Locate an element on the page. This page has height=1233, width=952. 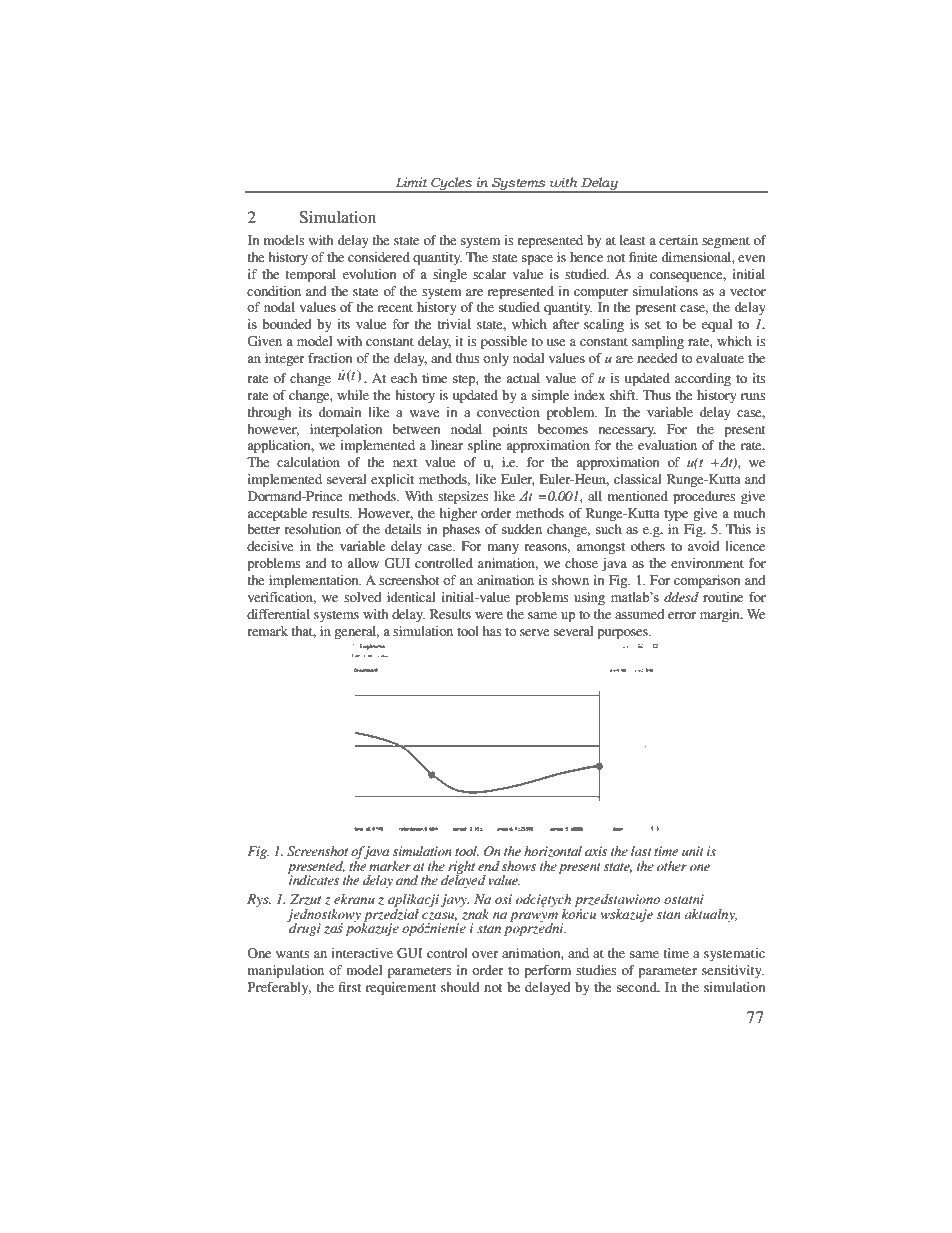
domain is located at coordinates (340, 412).
